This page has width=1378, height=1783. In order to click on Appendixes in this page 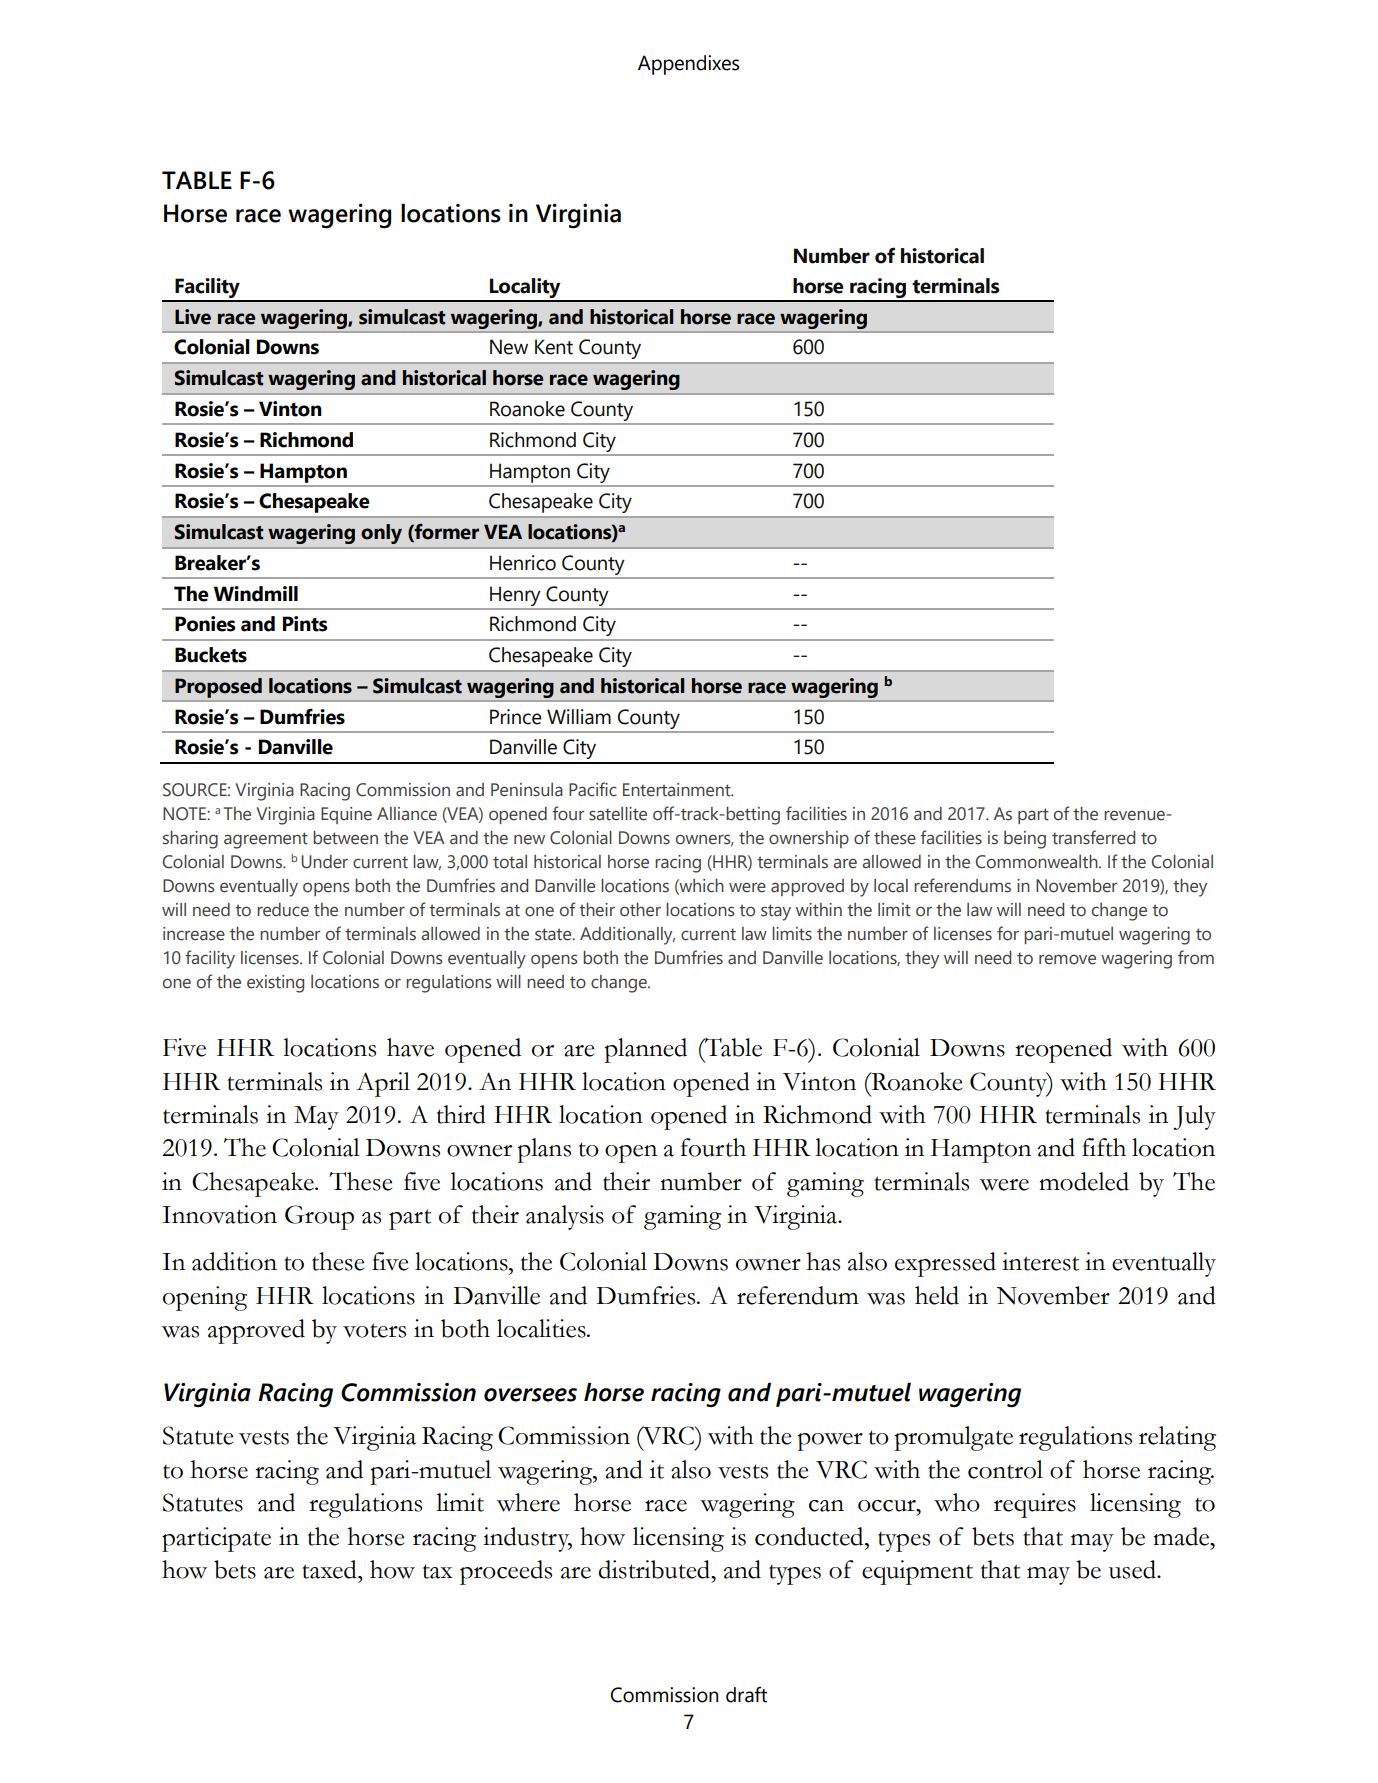, I will do `click(688, 65)`.
